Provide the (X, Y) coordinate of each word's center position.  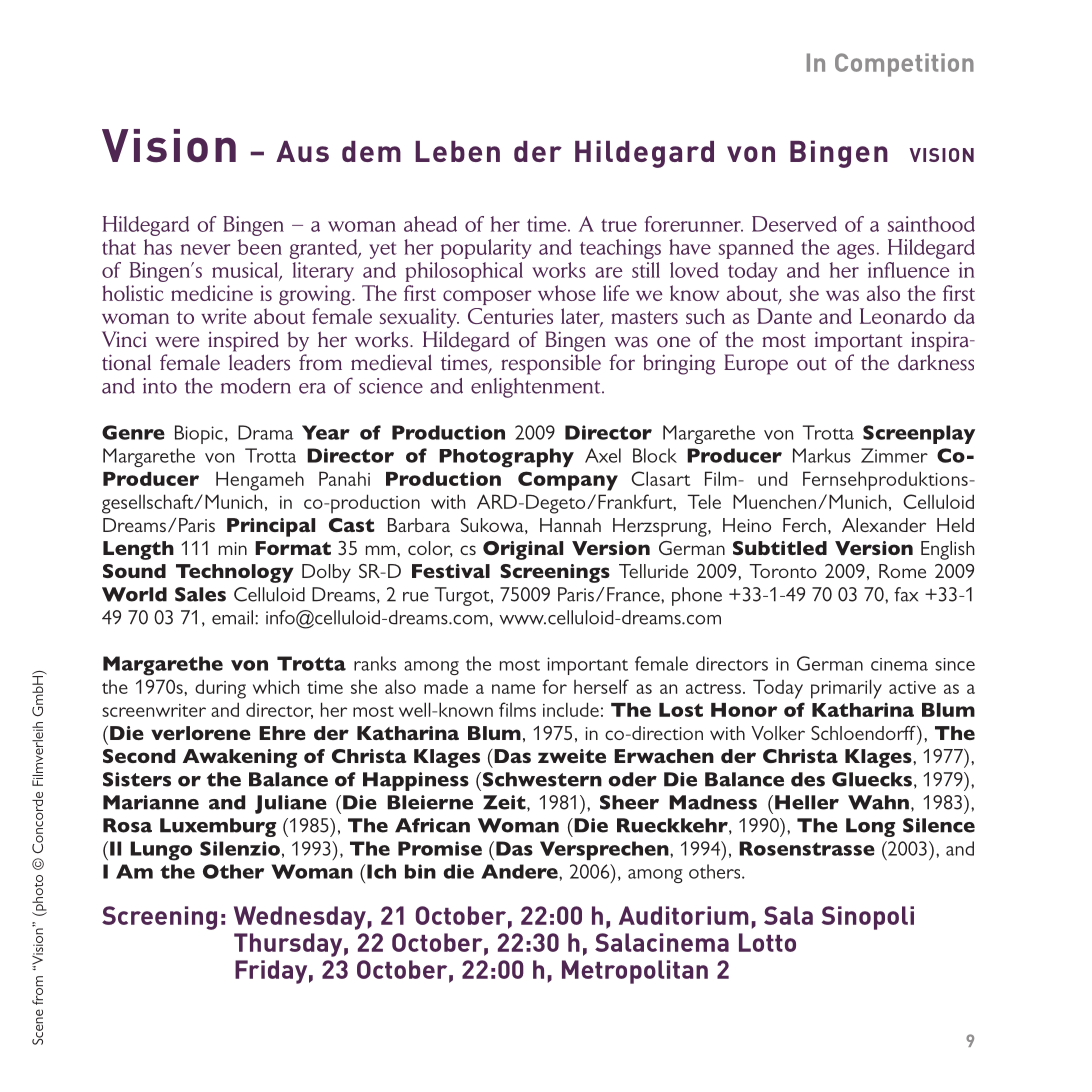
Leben (457, 151)
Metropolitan (635, 972)
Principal (271, 527)
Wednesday (300, 918)
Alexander (884, 525)
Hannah (570, 525)
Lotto (767, 942)
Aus (302, 151)
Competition (904, 65)
